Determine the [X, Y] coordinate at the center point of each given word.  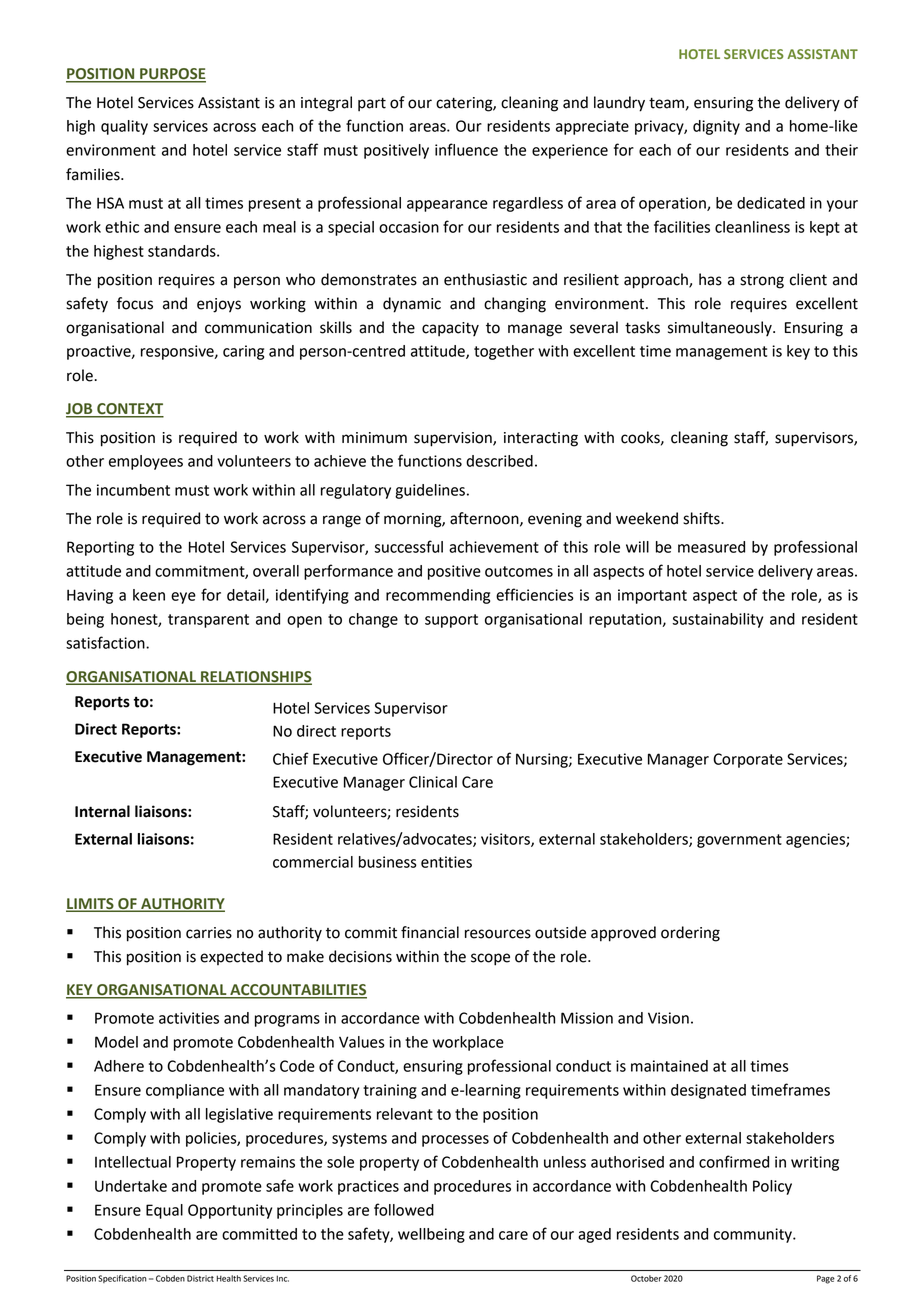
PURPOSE [172, 75]
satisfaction [106, 642]
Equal [164, 1211]
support [451, 621]
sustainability [717, 620]
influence [466, 149]
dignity [716, 127]
